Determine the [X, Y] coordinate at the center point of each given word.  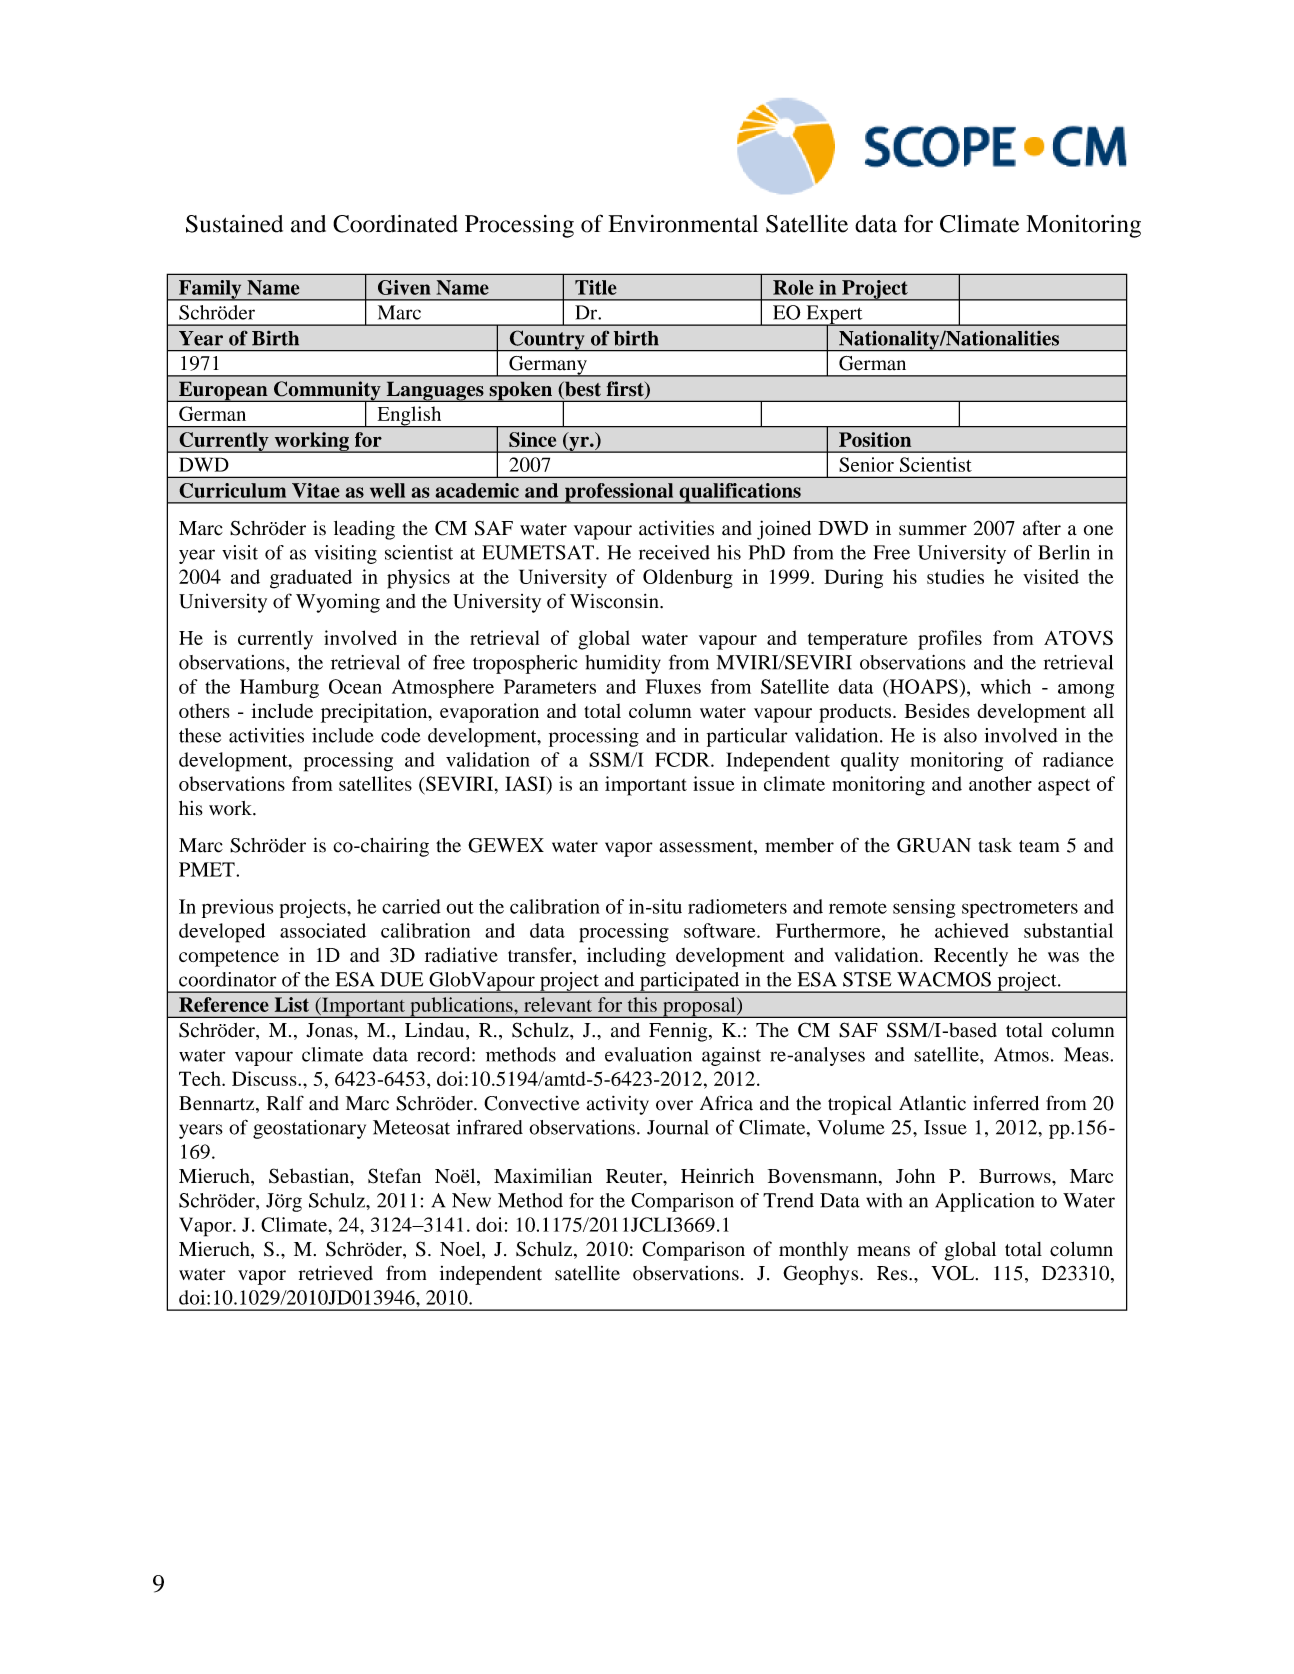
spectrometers [1020, 909]
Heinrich [717, 1175]
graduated [311, 579]
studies [955, 576]
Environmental [683, 224]
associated [323, 930]
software [721, 930]
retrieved [336, 1273]
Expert [834, 315]
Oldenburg [688, 579]
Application [984, 1202]
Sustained [234, 224]
